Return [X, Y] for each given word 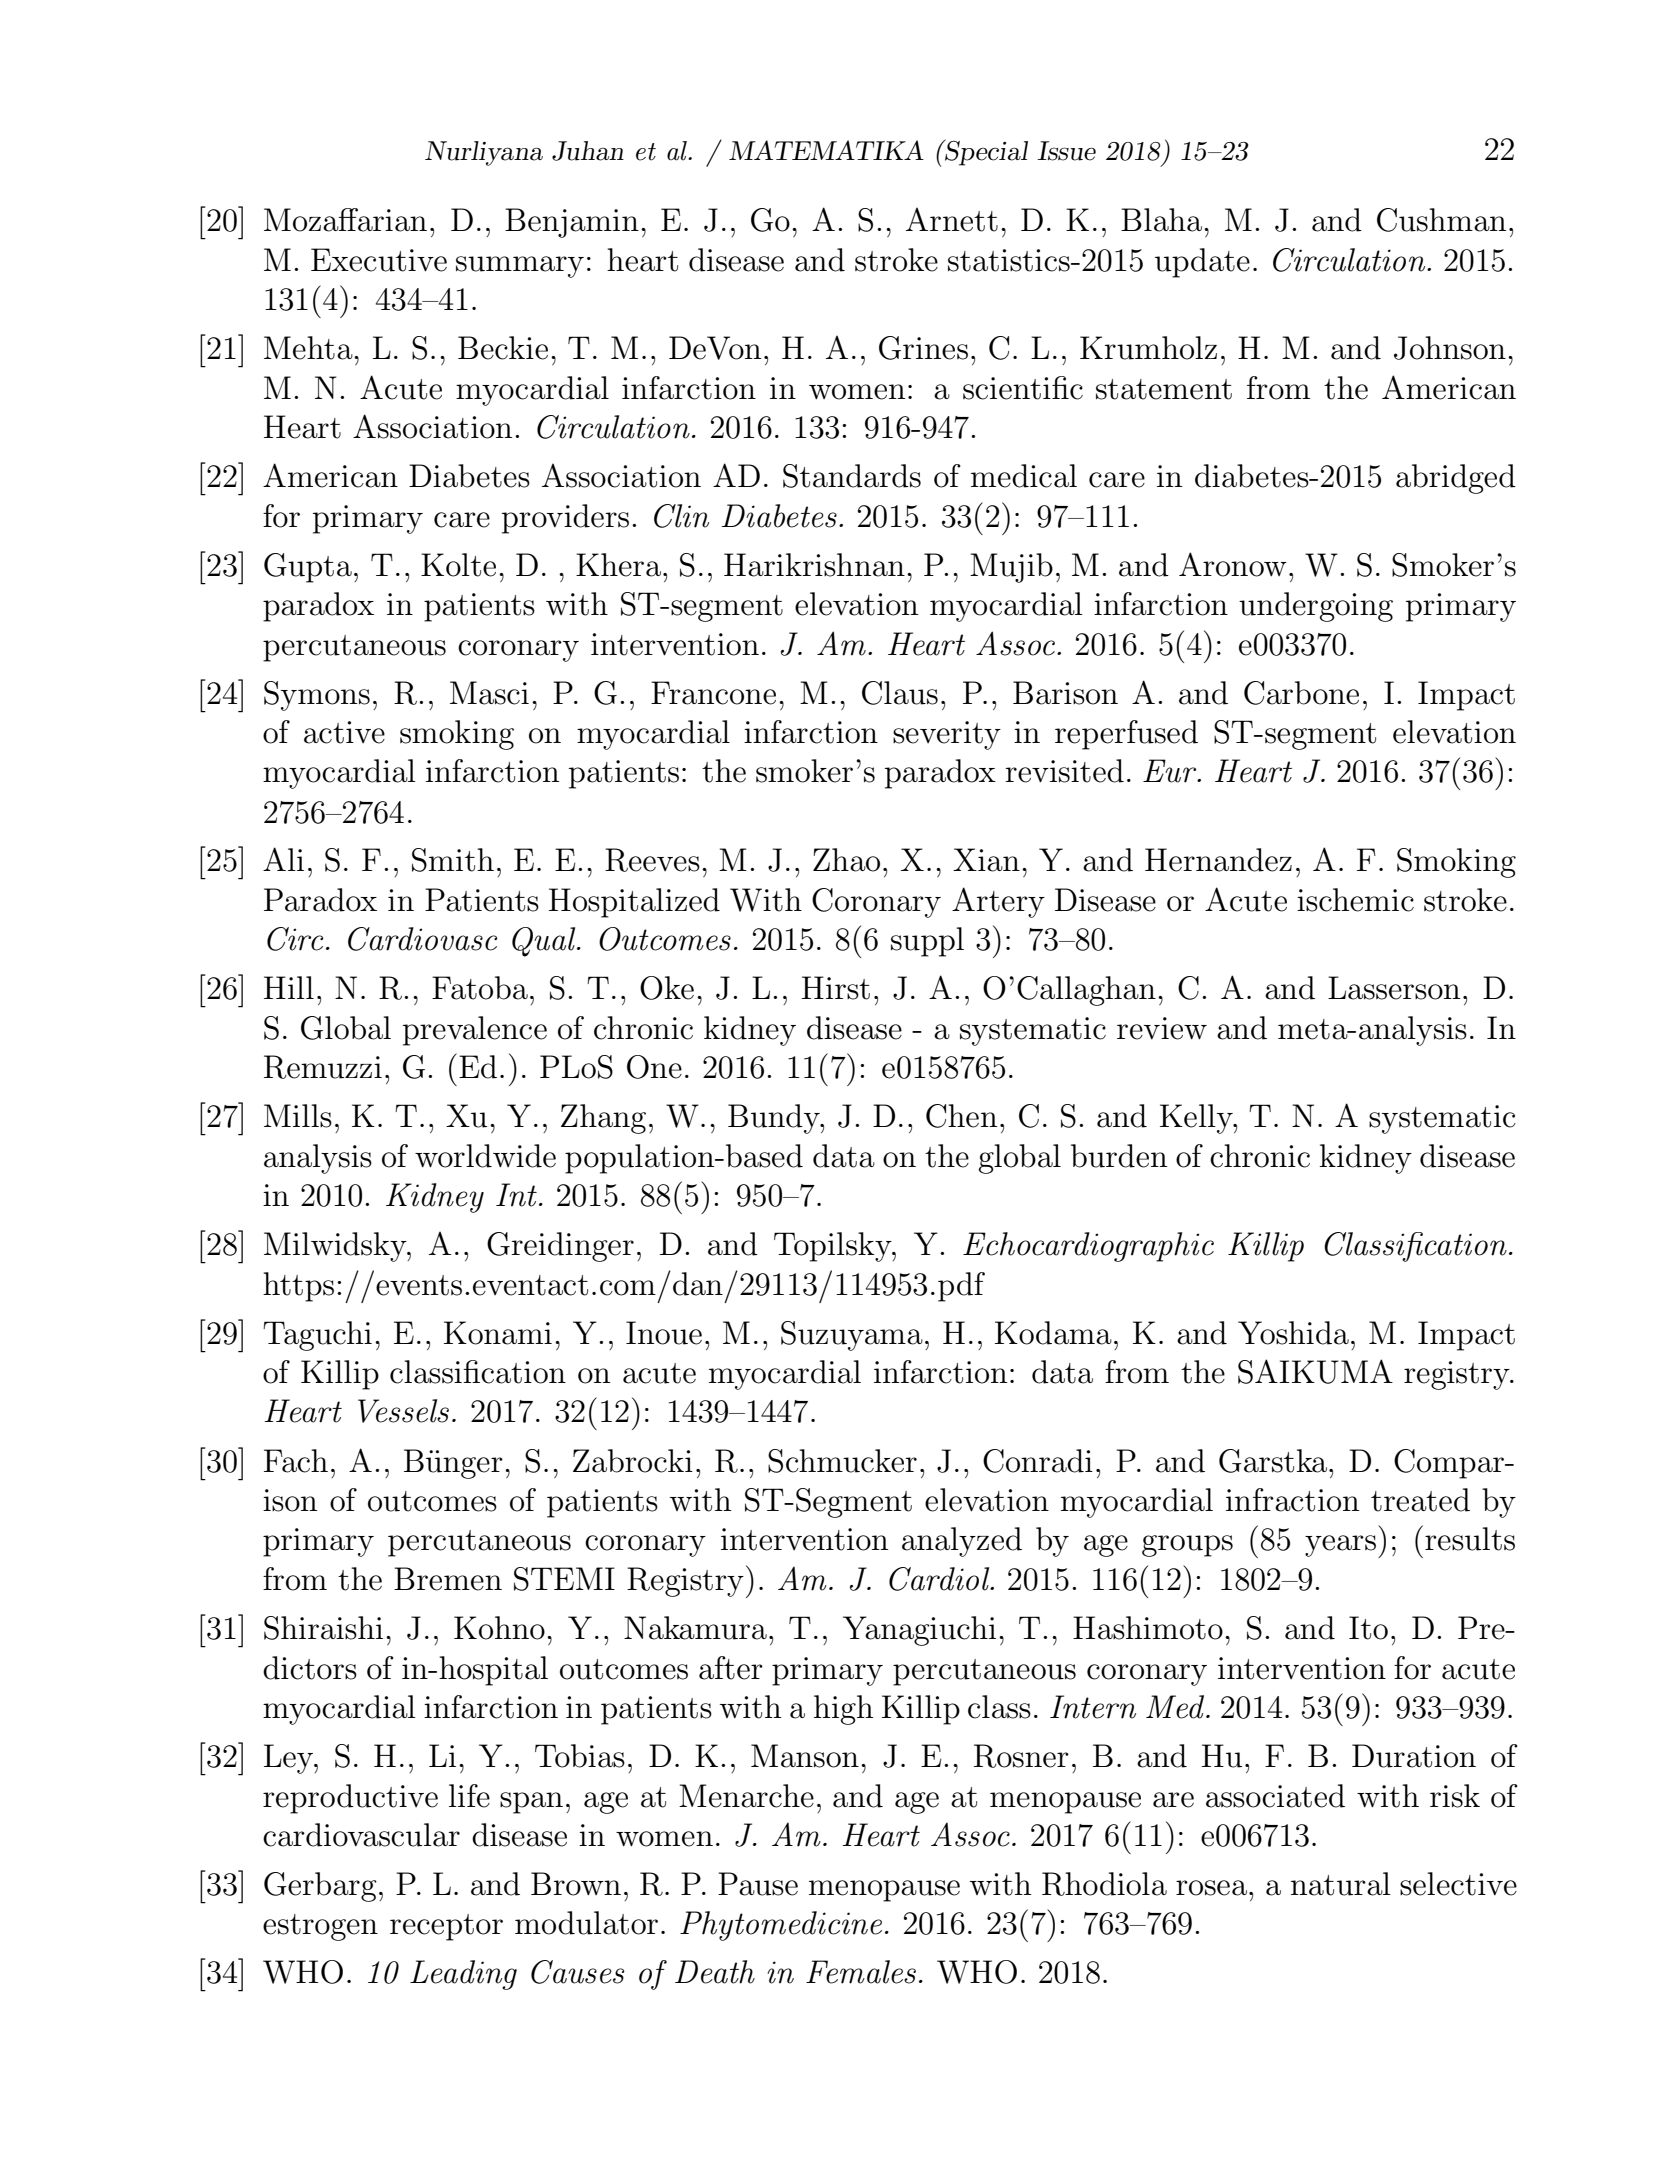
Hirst [836, 988]
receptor [446, 1927]
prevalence [475, 1031]
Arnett [952, 220]
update [1202, 263]
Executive [379, 260]
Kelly [1197, 1119]
